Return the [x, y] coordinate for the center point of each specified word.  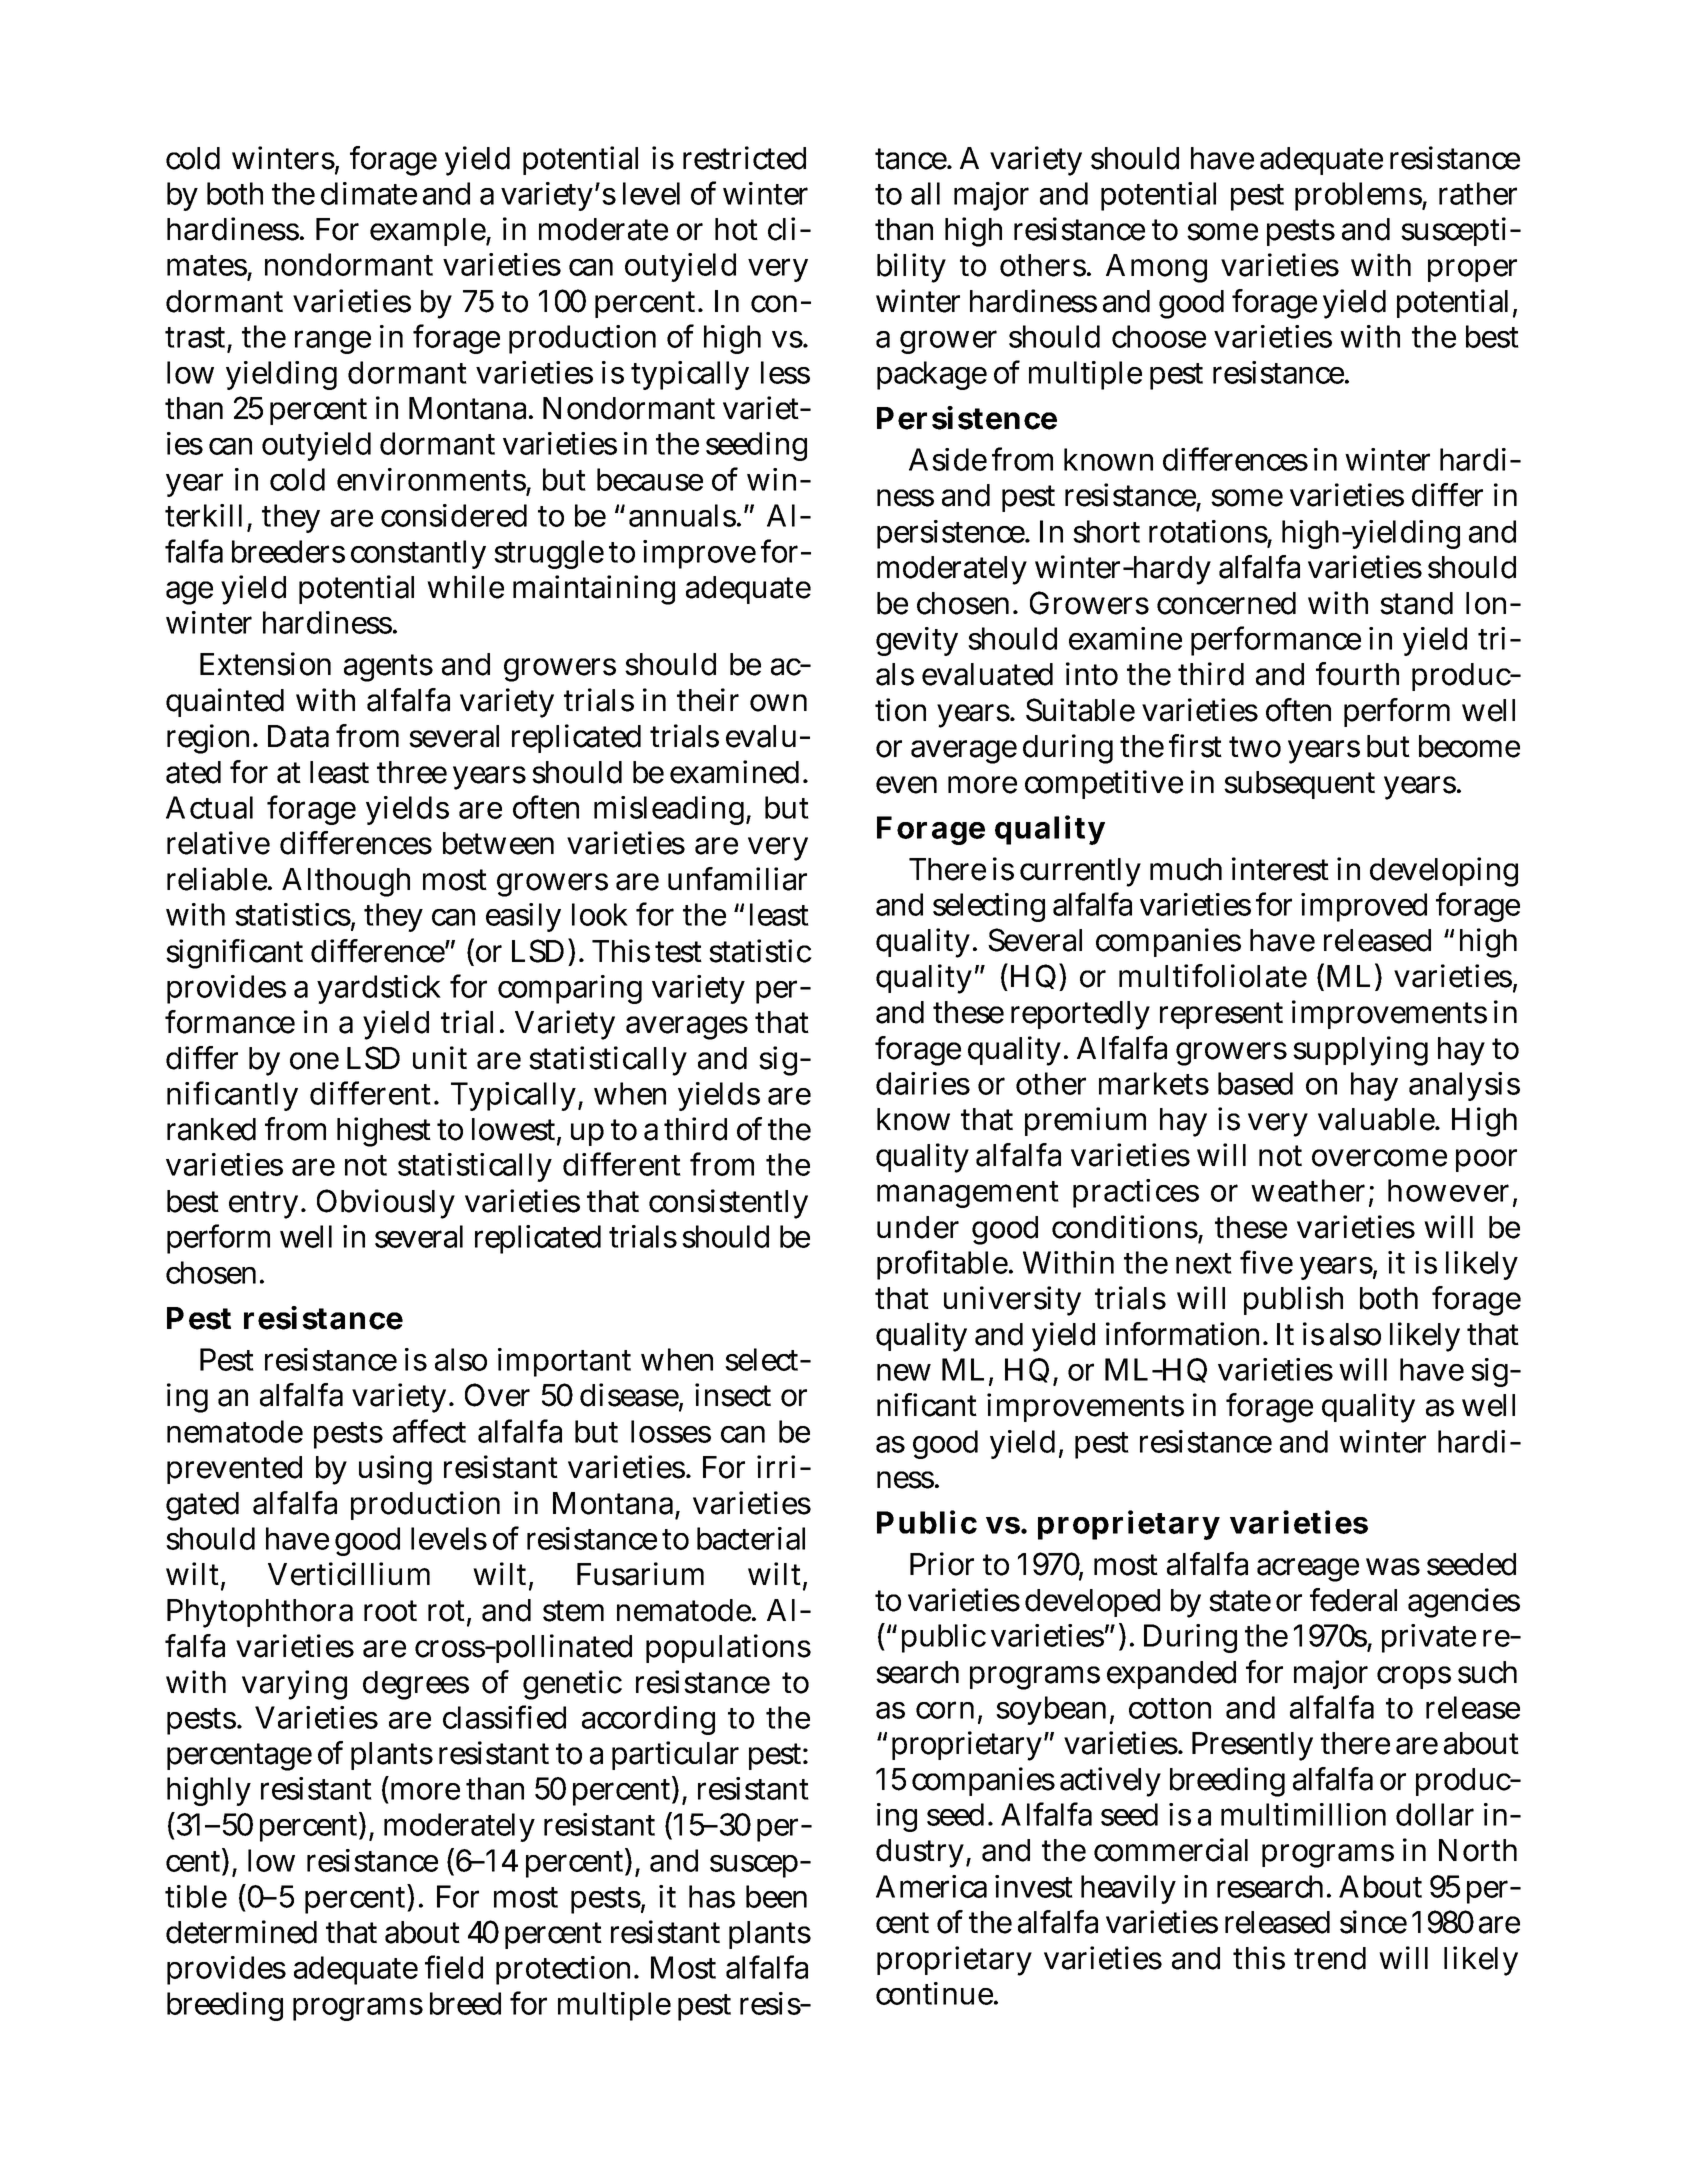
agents [388, 668]
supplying [1360, 1051]
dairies [923, 1083]
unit [440, 1057]
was [1393, 1567]
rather [1478, 193]
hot [736, 229]
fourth [1357, 674]
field [454, 1967]
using [395, 1470]
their [708, 700]
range [333, 342]
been [776, 1896]
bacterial [751, 1538]
